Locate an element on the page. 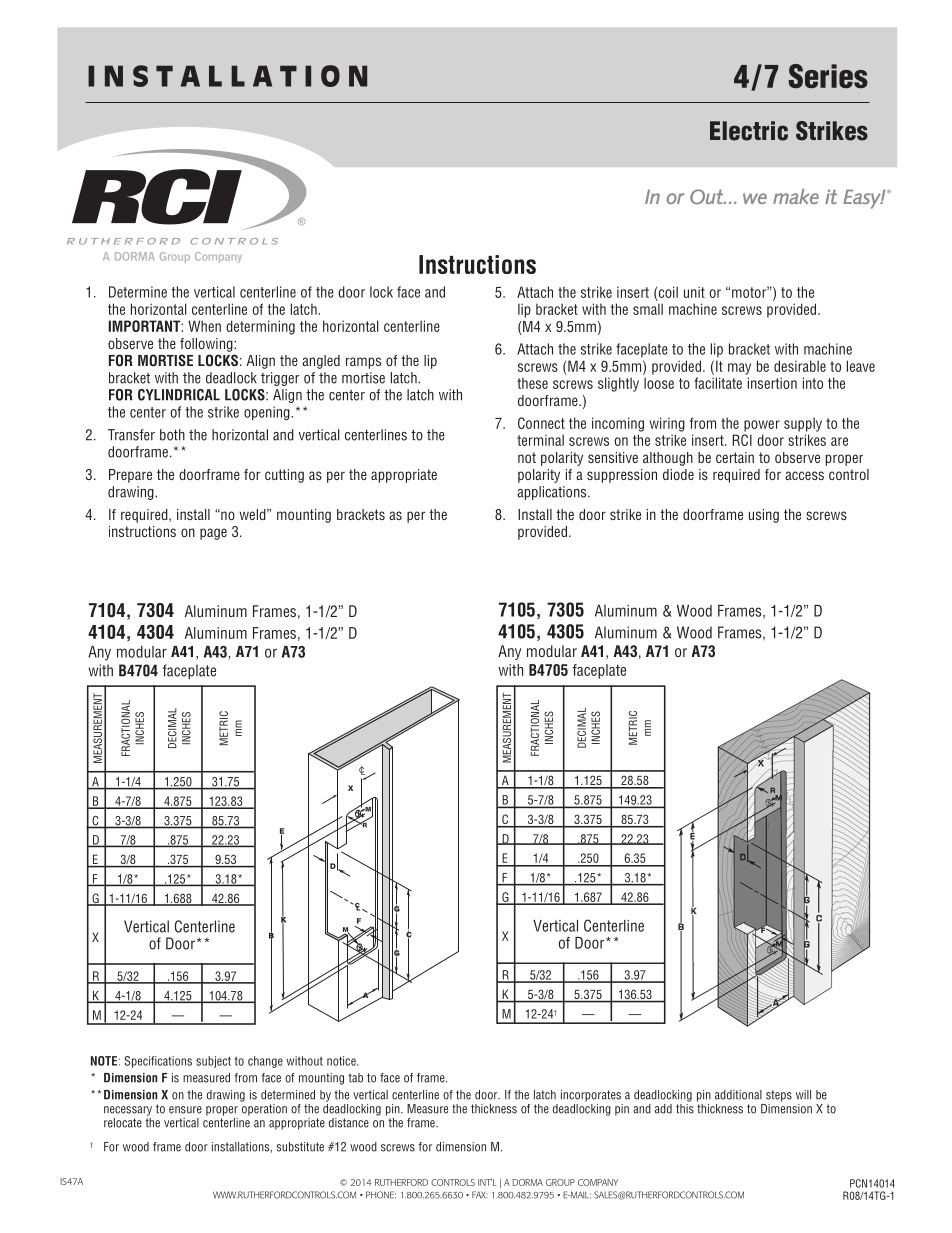  certain is located at coordinates (735, 457).
